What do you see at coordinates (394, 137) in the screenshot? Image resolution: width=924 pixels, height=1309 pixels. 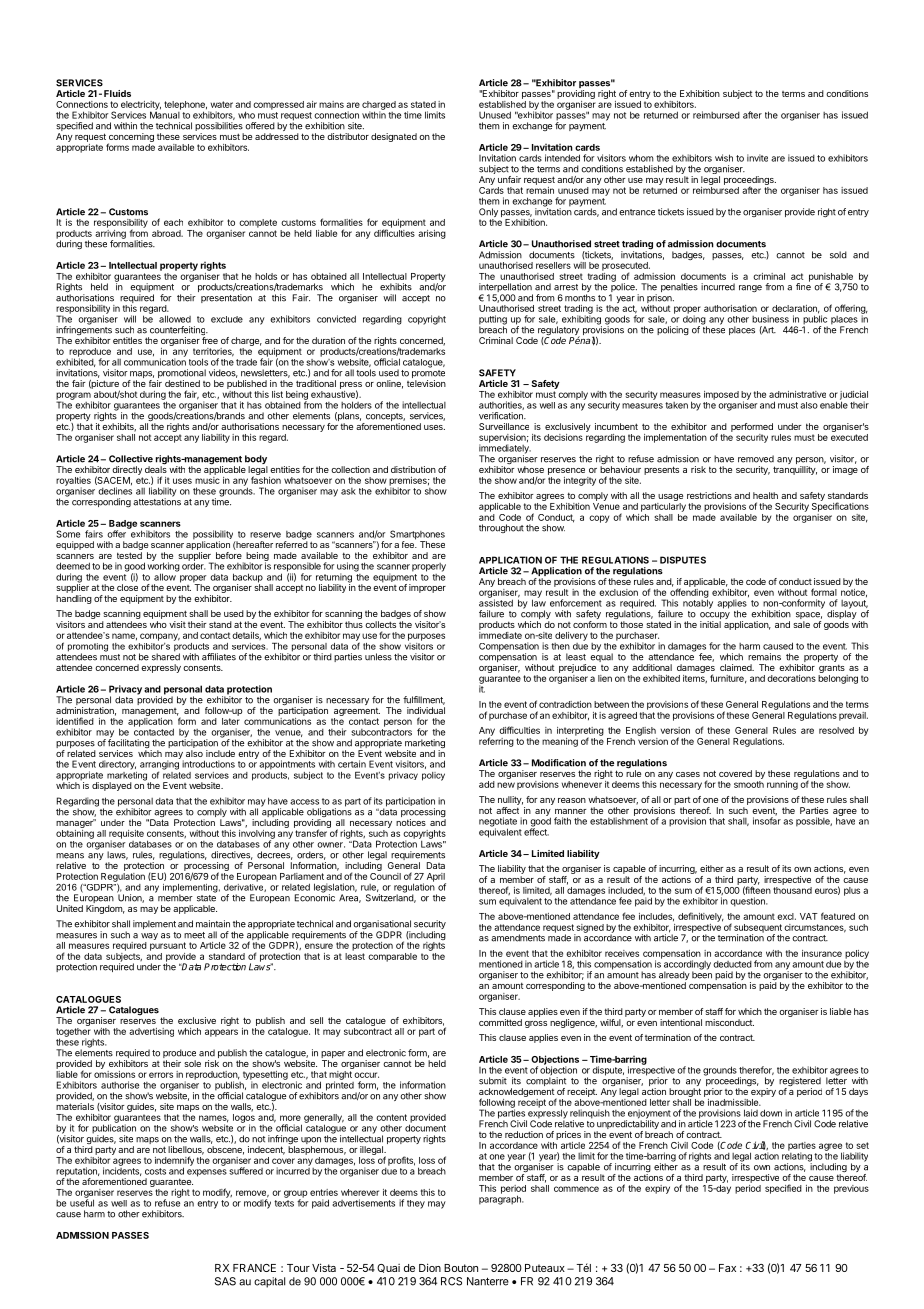 I see `designated` at bounding box center [394, 137].
